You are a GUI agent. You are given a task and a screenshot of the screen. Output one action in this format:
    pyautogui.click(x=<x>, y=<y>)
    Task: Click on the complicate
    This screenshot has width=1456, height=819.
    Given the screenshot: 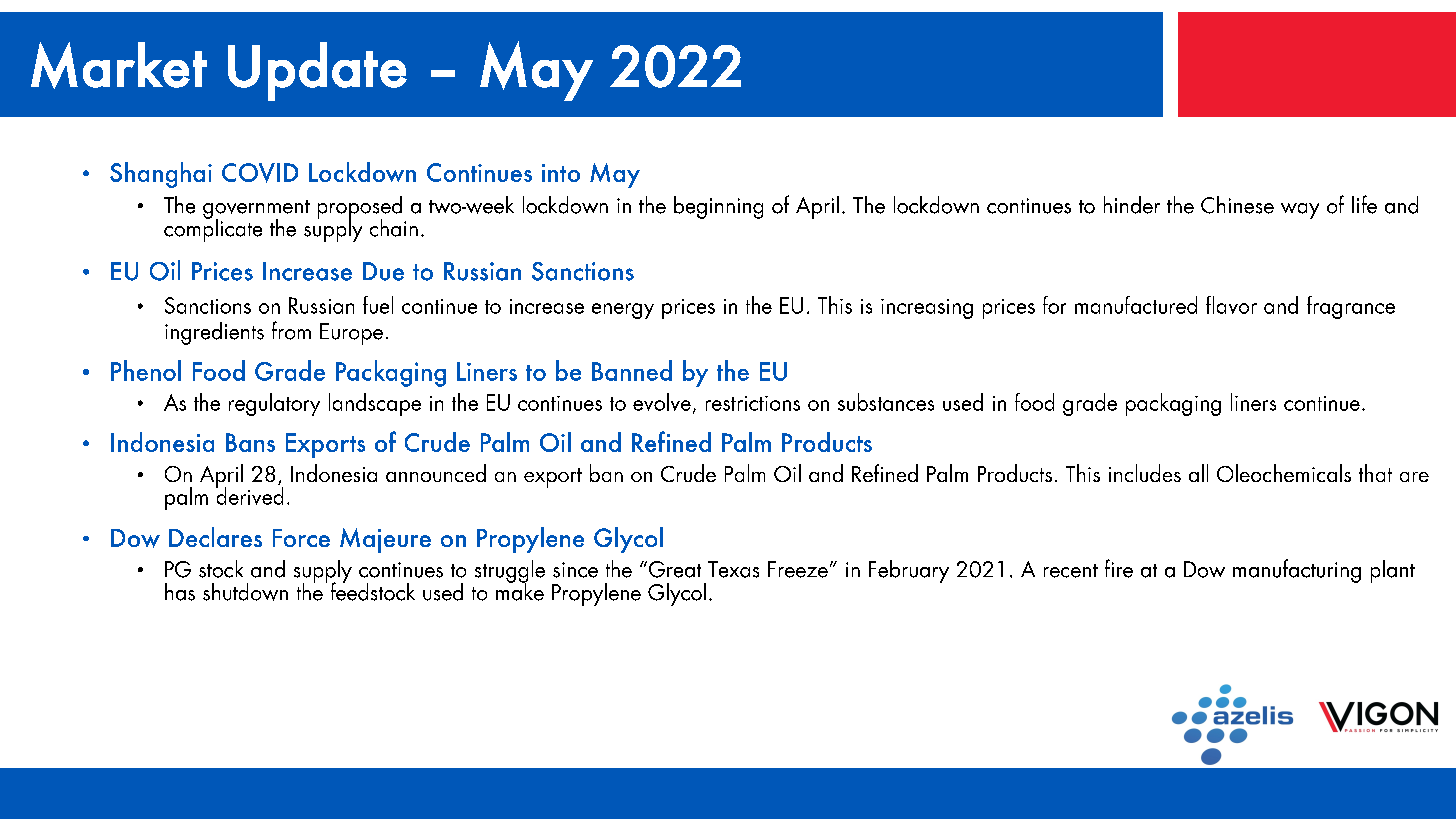 What is the action you would take?
    pyautogui.click(x=213, y=229)
